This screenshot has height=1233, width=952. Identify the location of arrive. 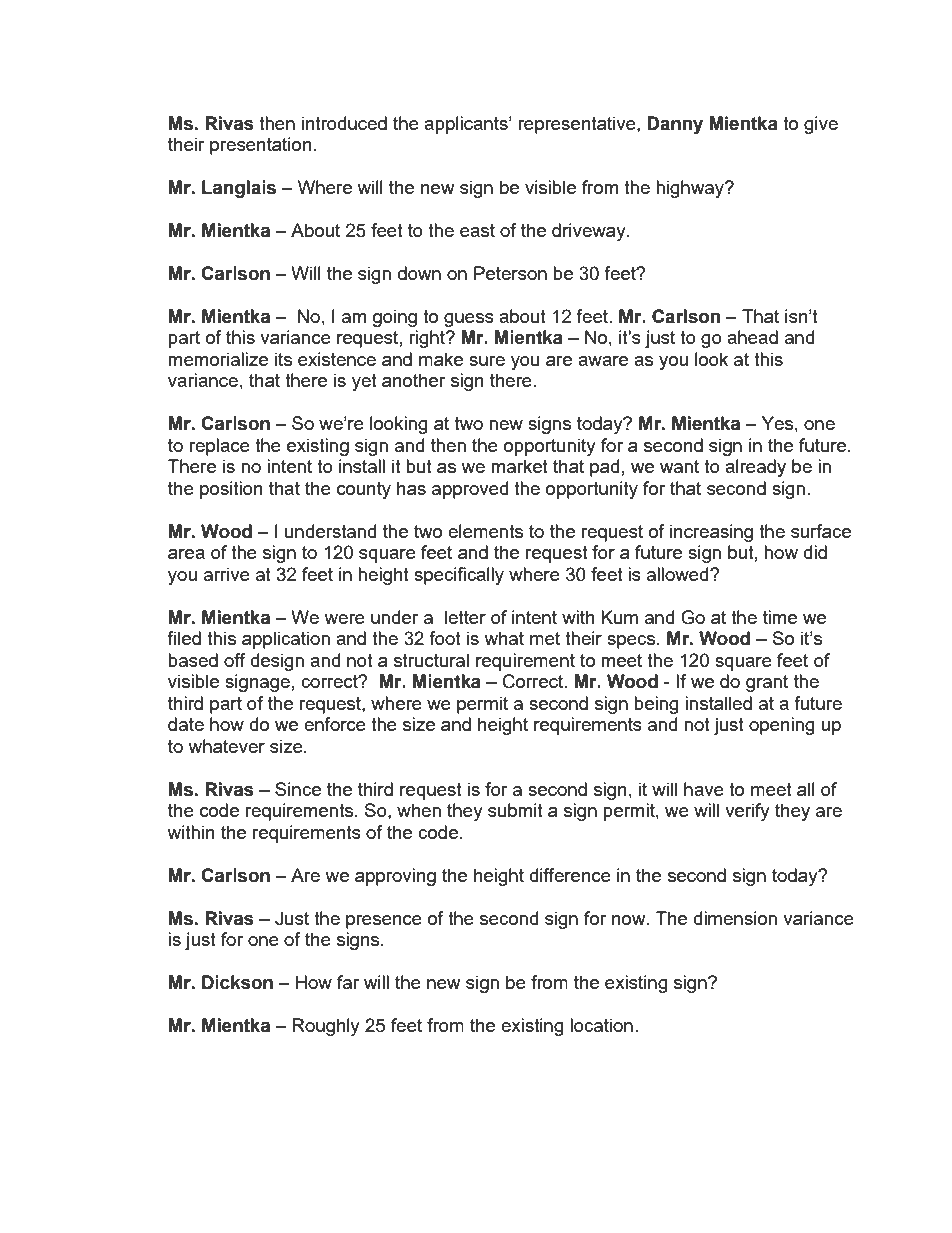
(227, 574).
